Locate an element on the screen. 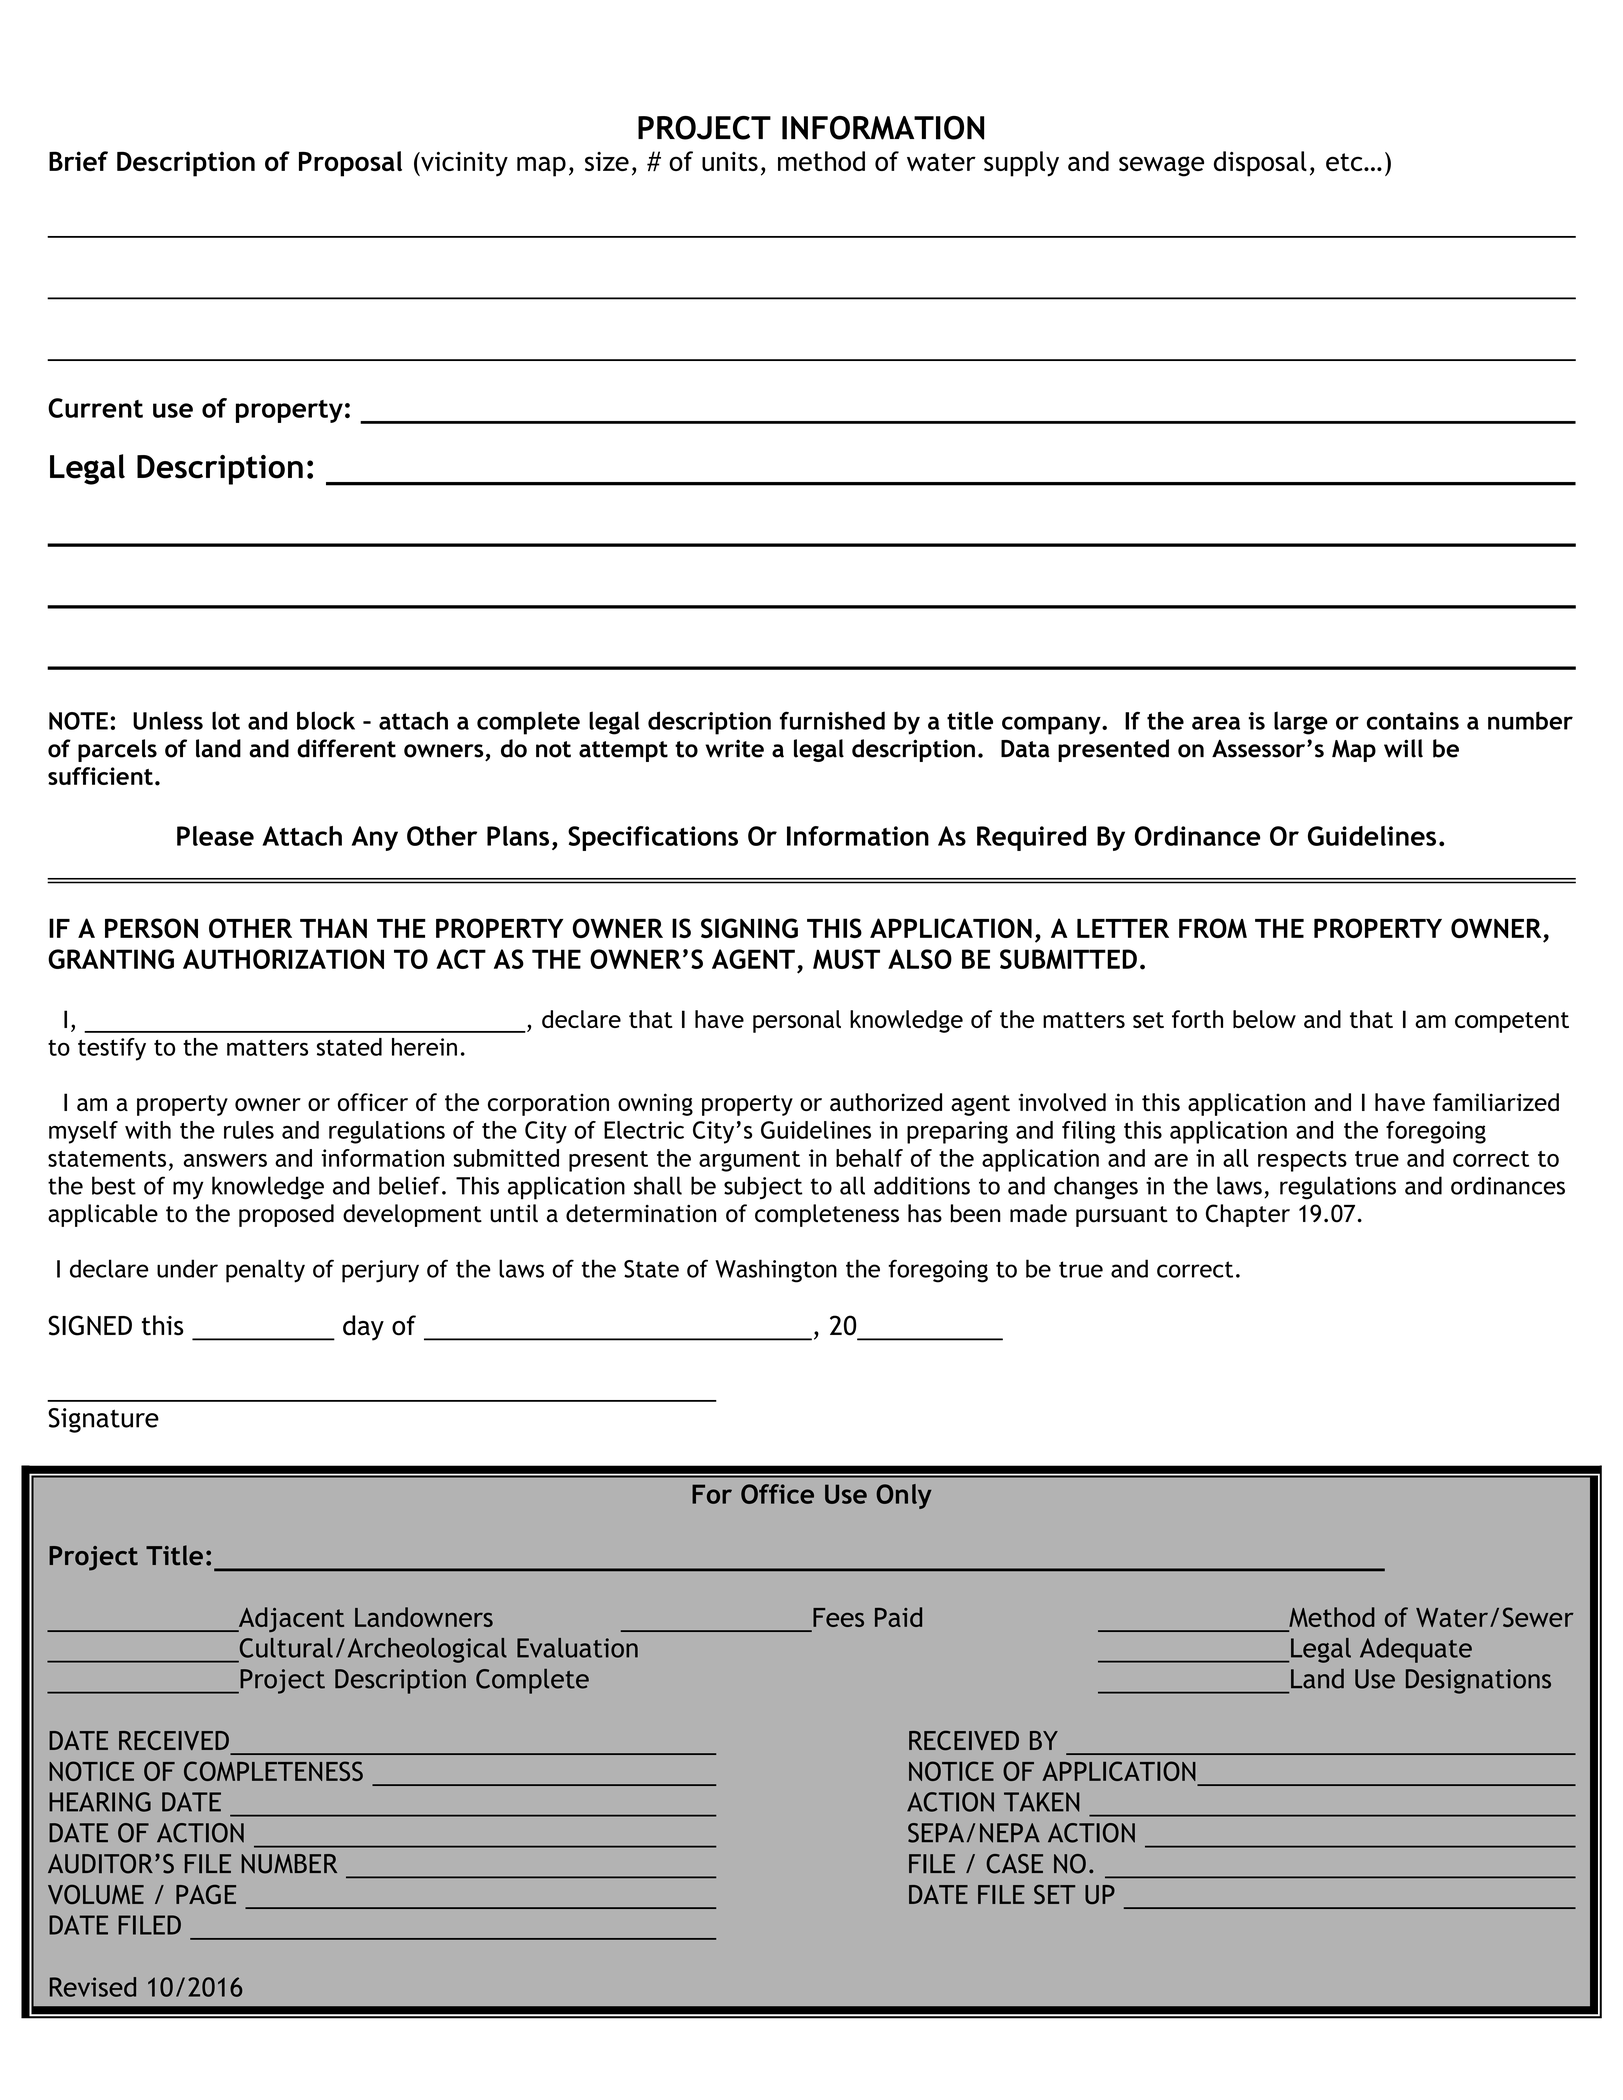  write is located at coordinates (734, 748).
